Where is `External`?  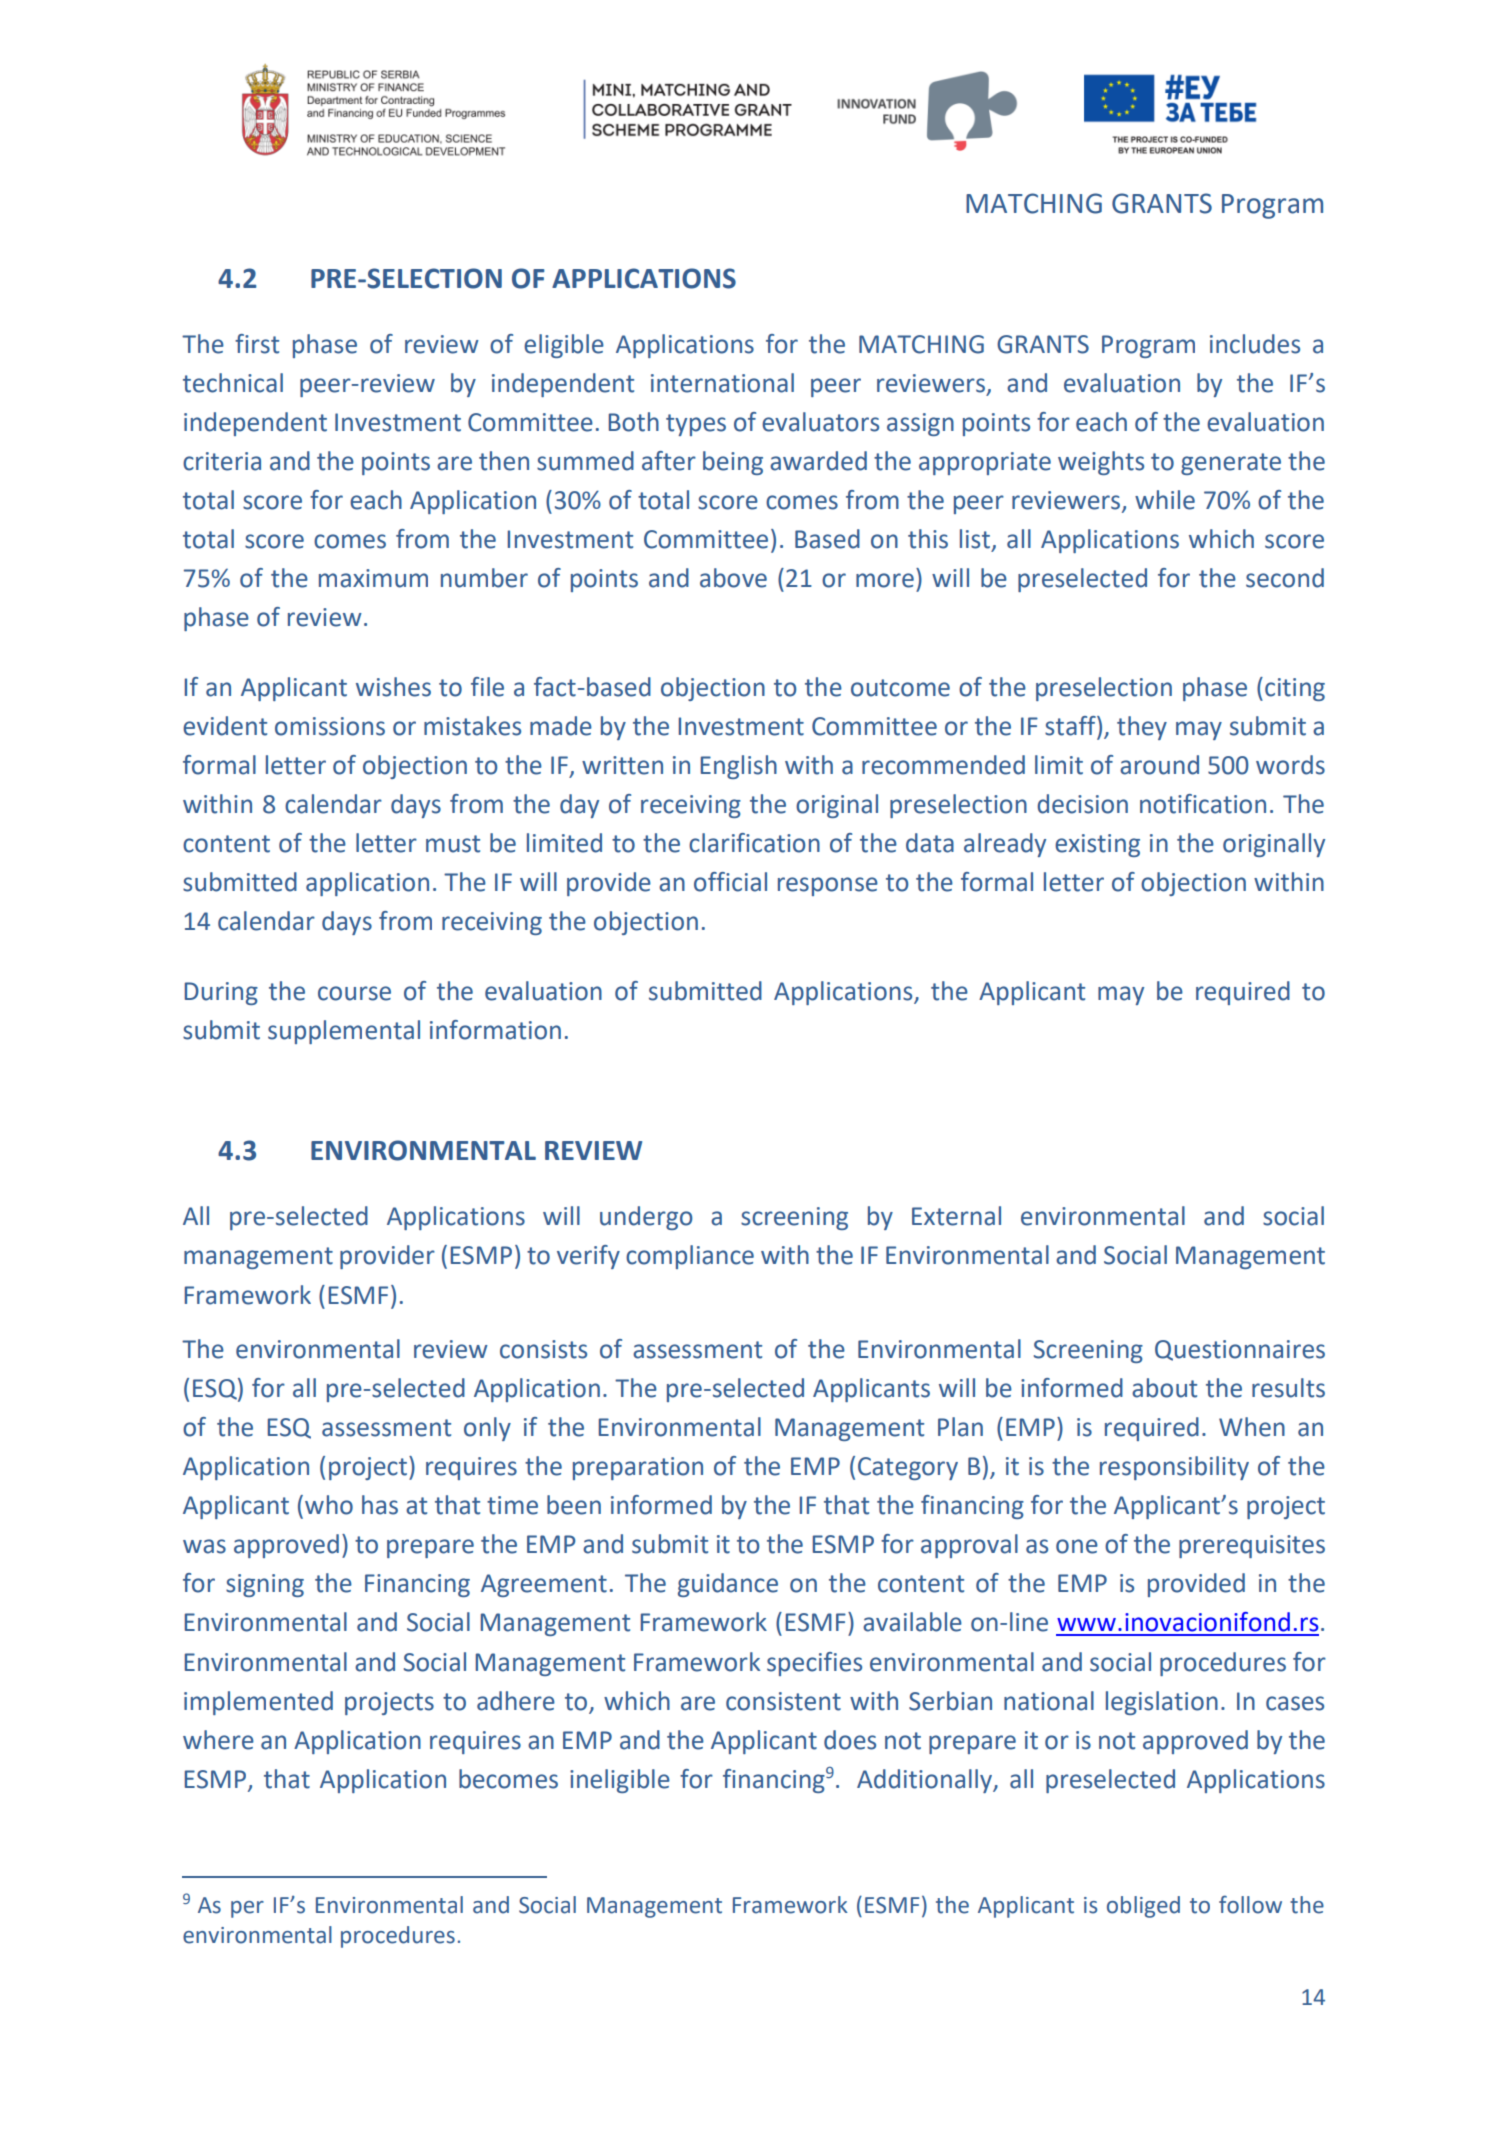 External is located at coordinates (956, 1216).
